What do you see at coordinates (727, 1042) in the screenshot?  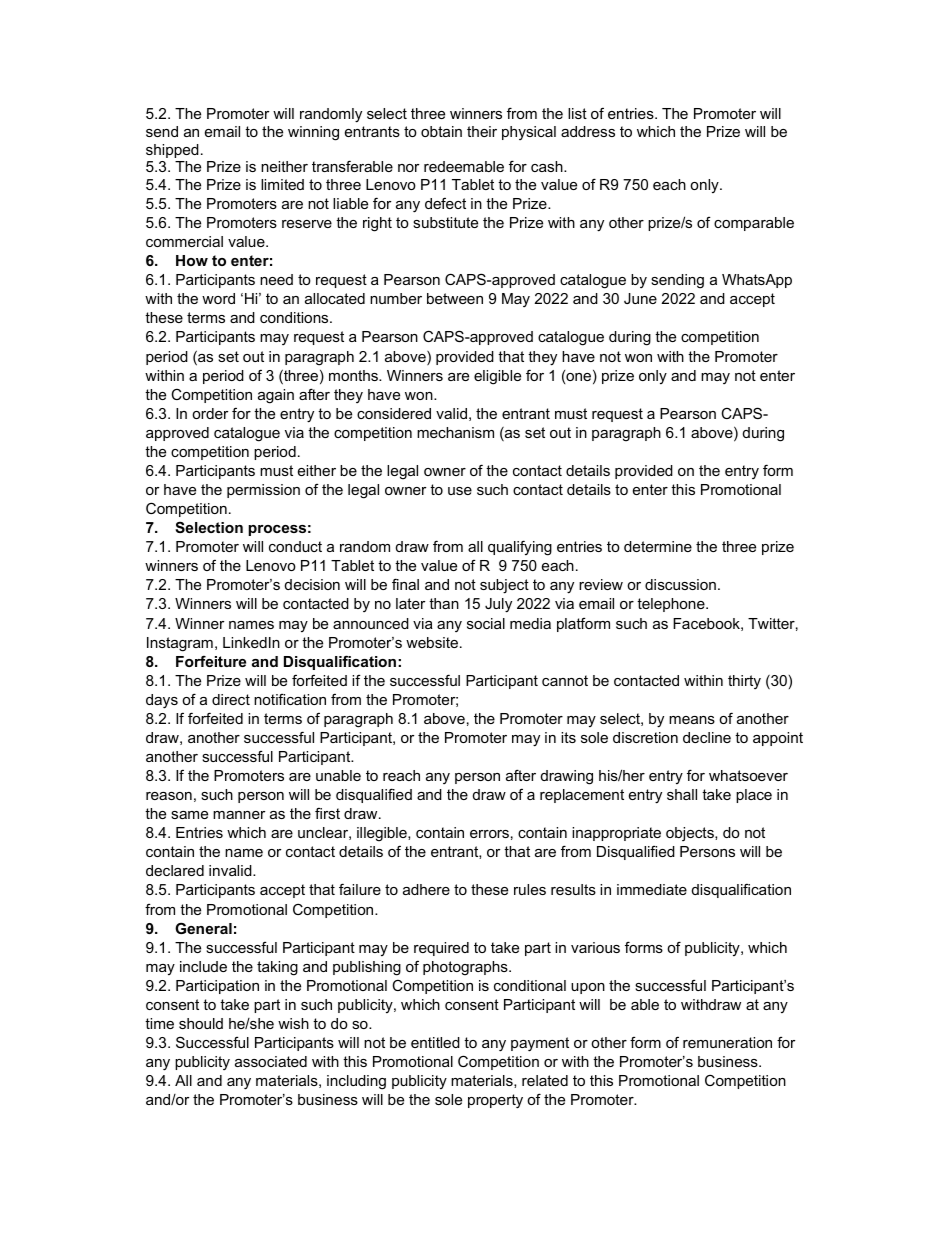 I see `remuneration` at bounding box center [727, 1042].
